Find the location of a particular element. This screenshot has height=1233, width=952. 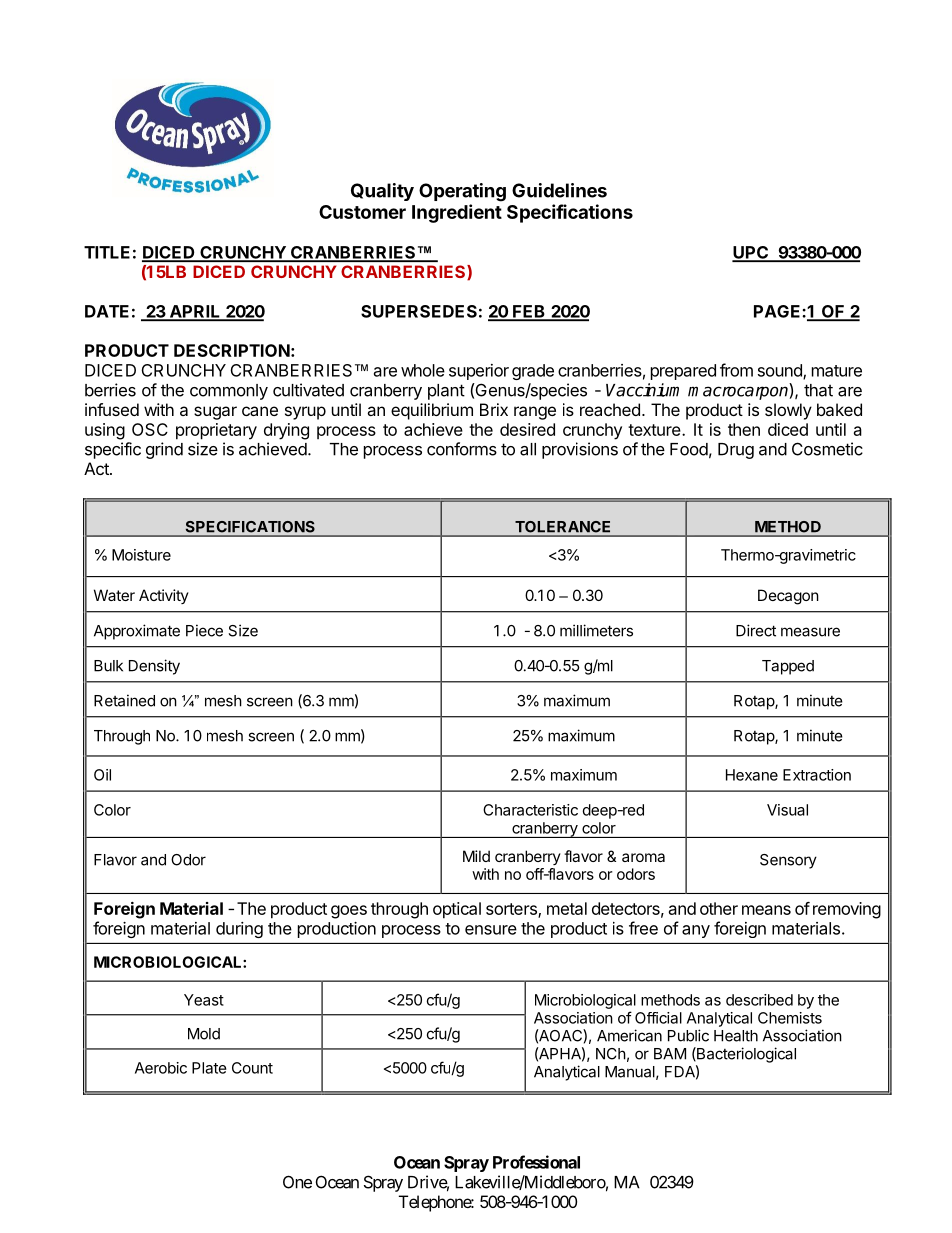

UPC is located at coordinates (751, 253).
